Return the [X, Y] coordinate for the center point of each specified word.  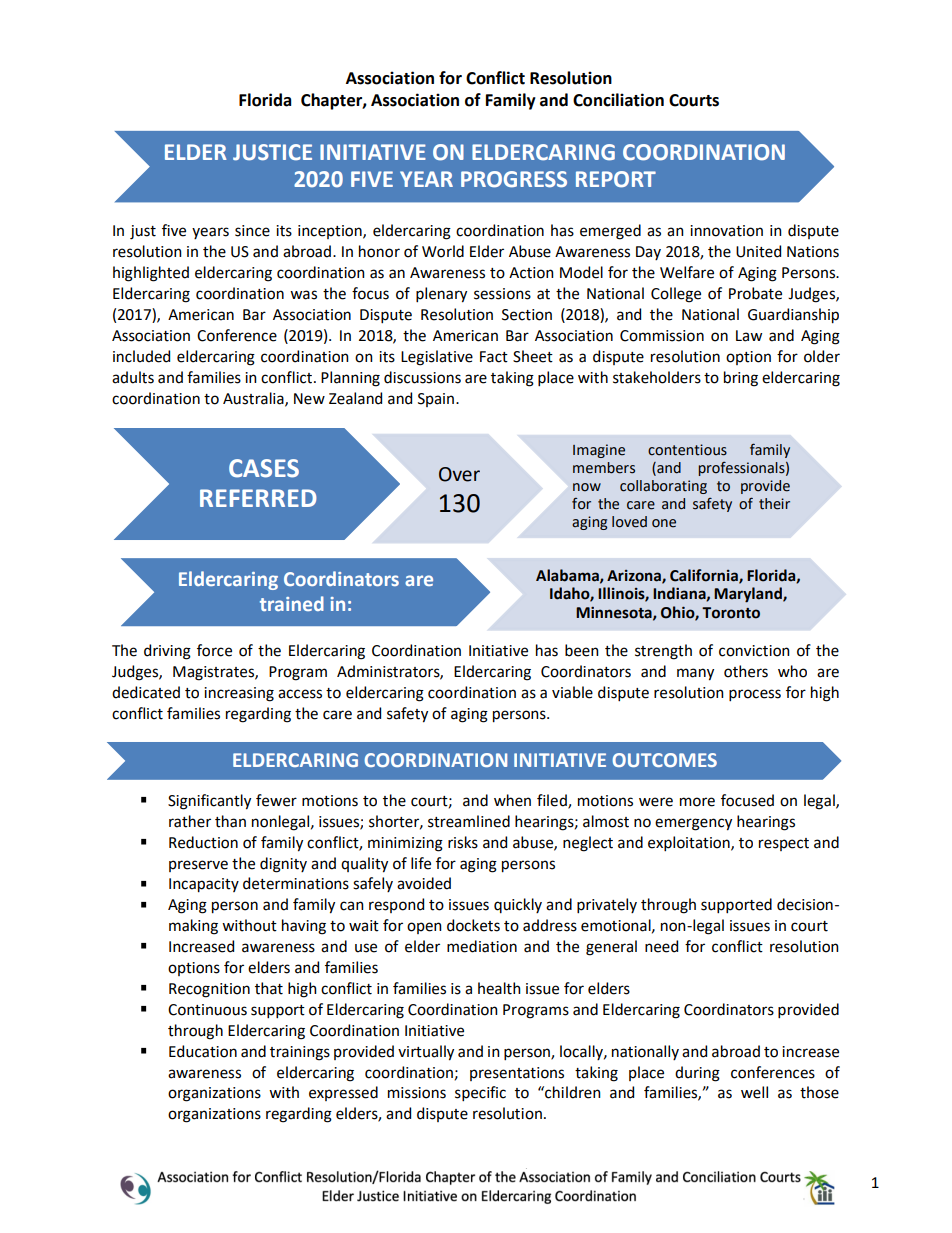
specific [480, 1093]
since [252, 231]
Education [203, 1051]
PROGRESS [514, 179]
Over [459, 474]
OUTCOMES [665, 760]
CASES [264, 468]
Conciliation [618, 100]
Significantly [209, 802]
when [512, 800]
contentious [687, 450]
